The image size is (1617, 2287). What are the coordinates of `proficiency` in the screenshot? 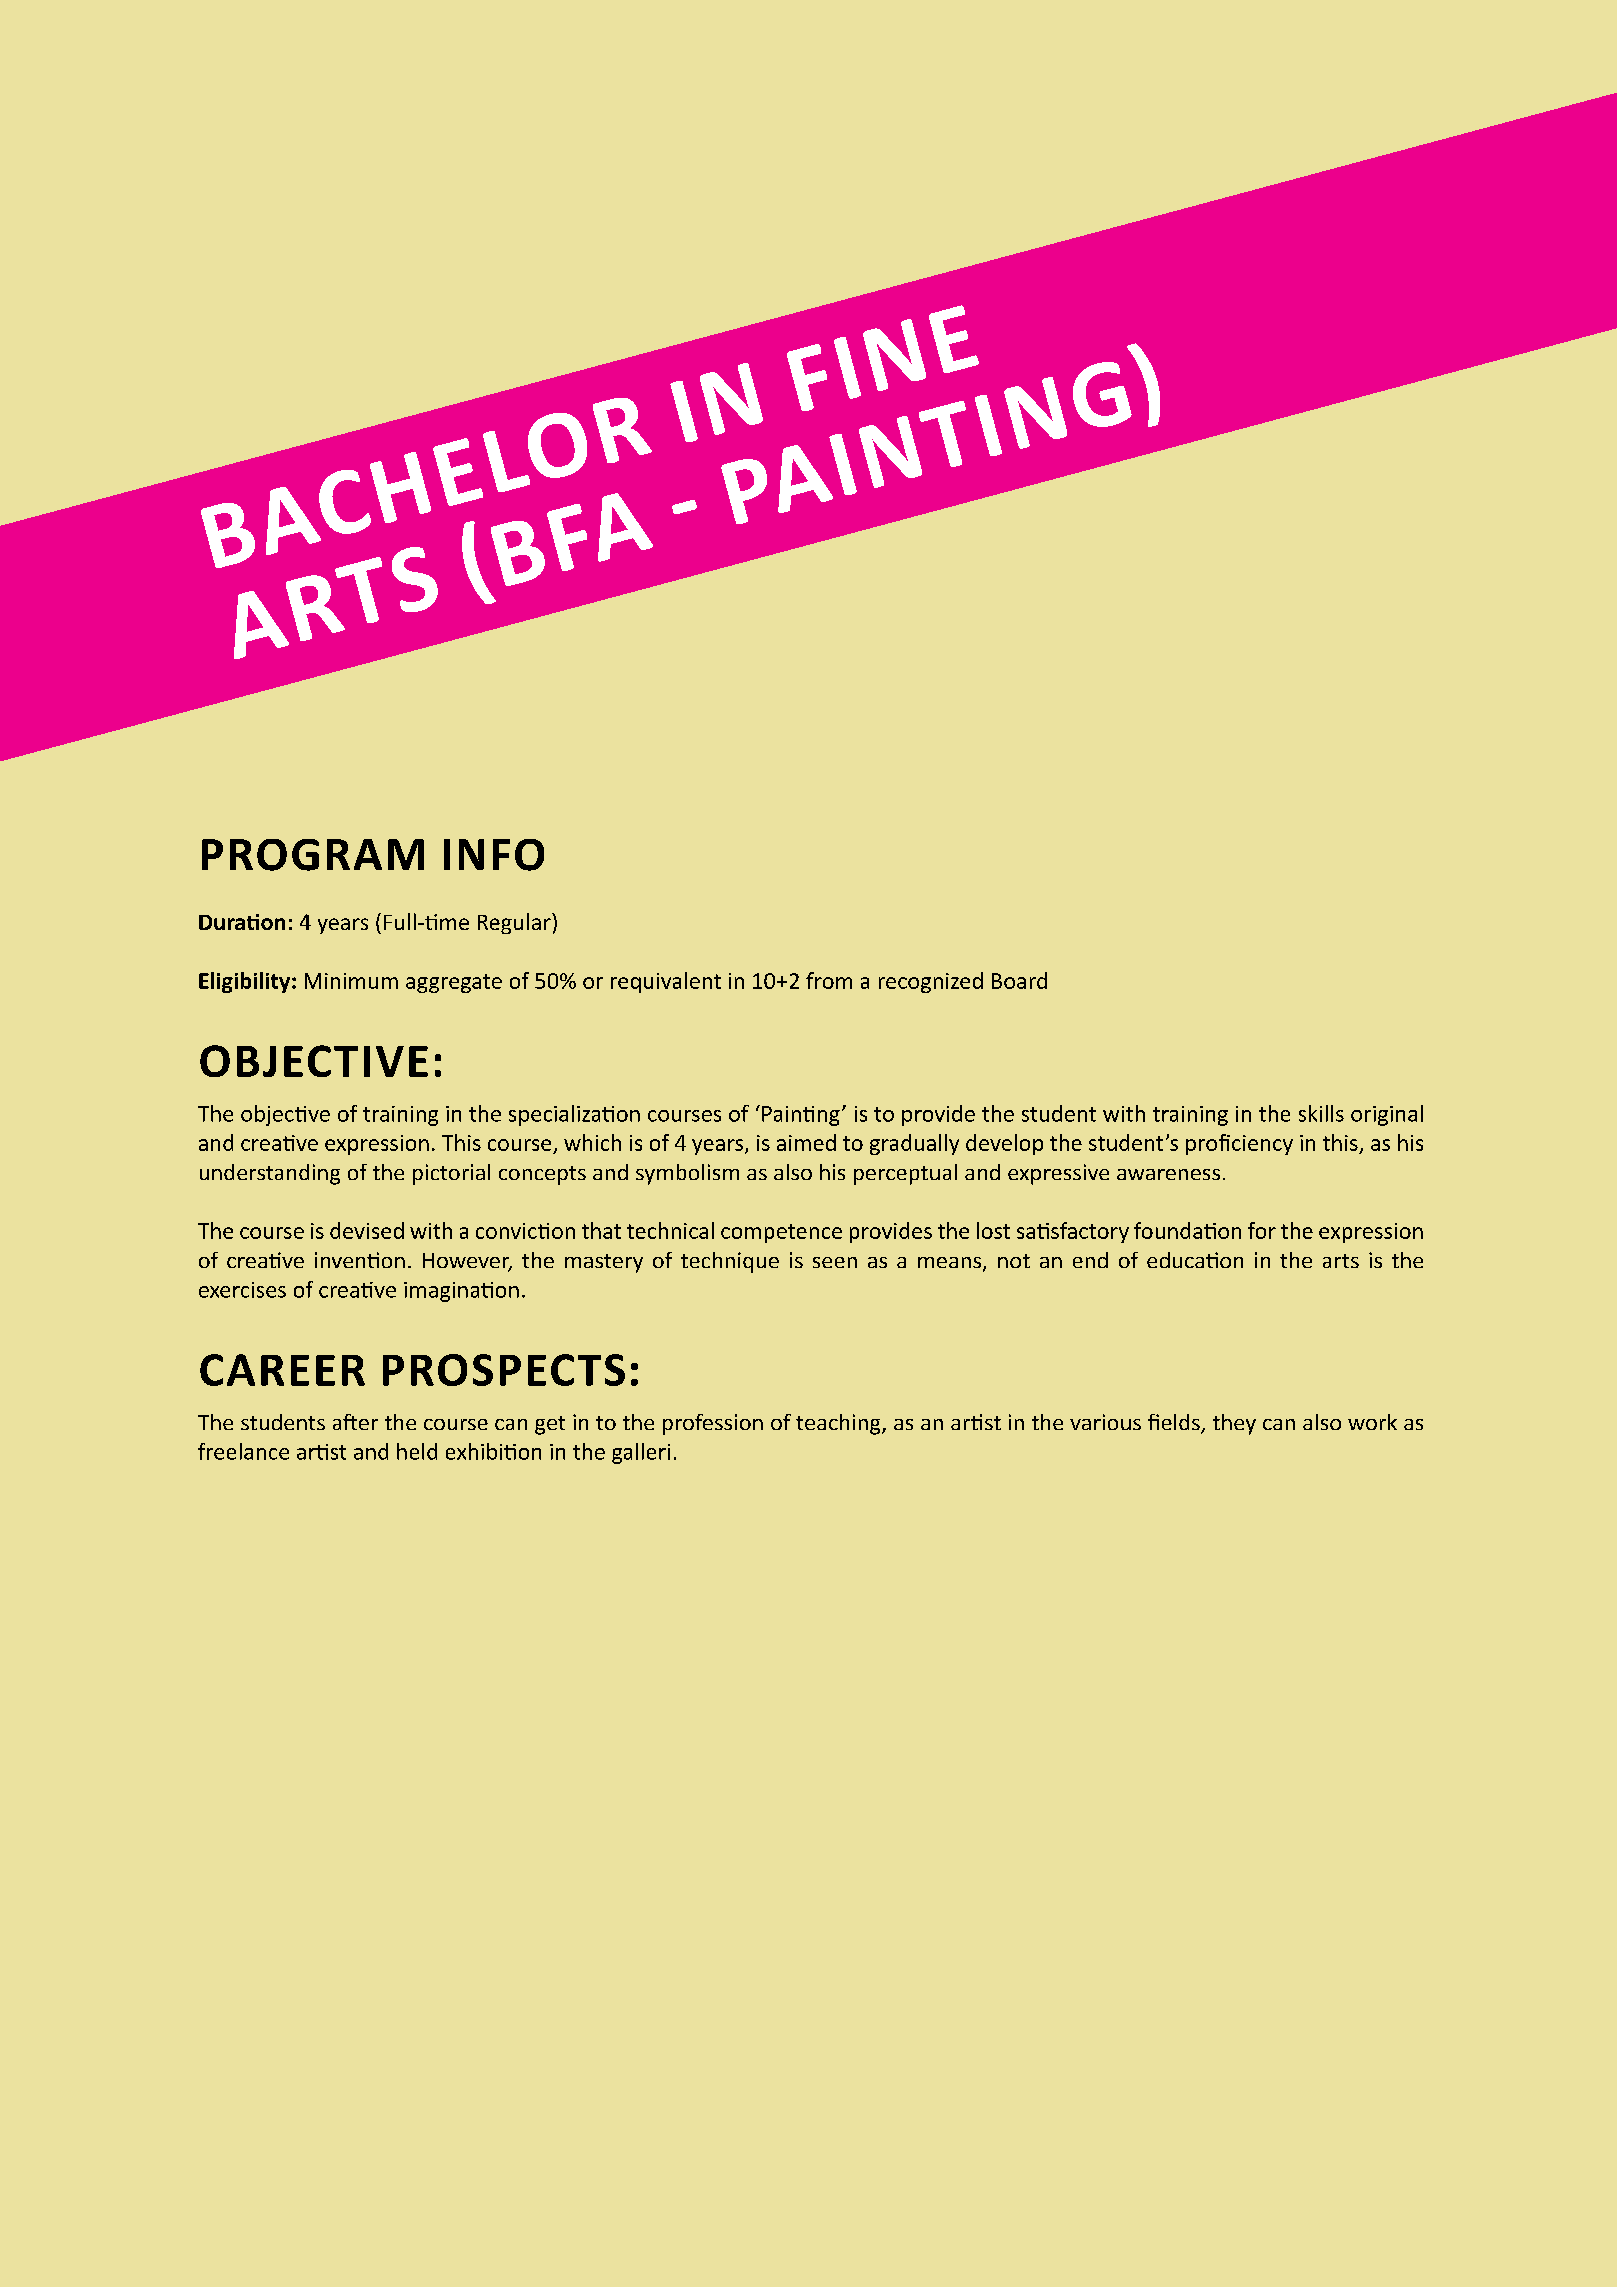 It's located at (1239, 1144).
